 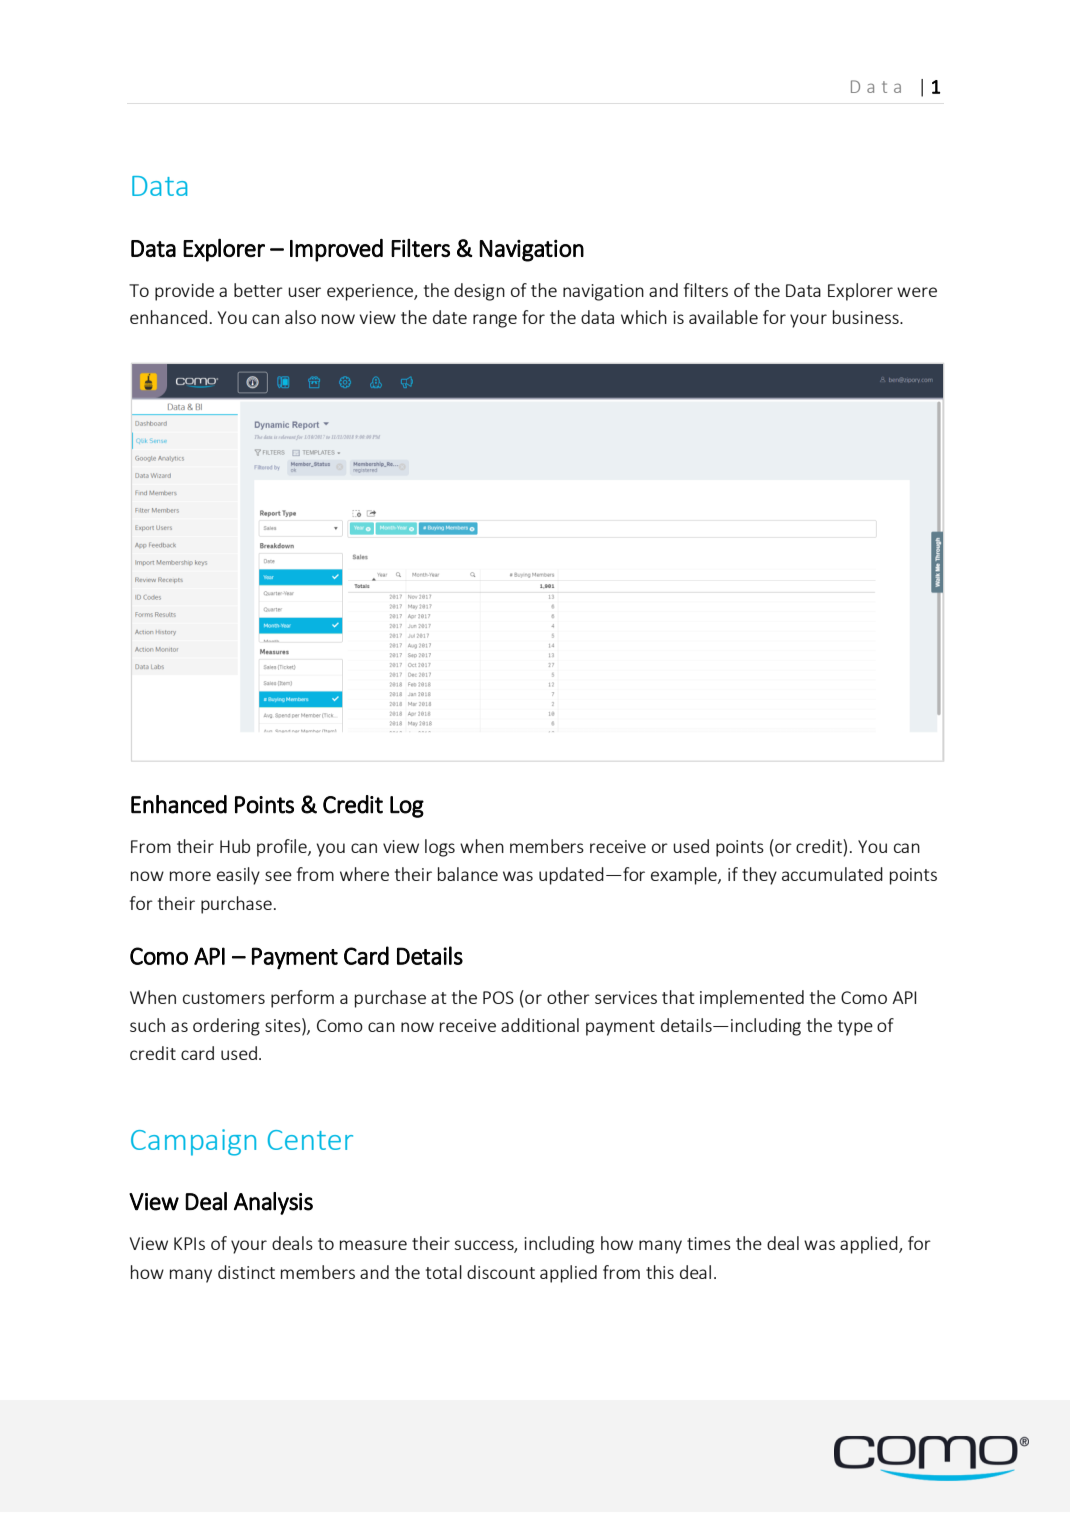 What do you see at coordinates (479, 292) in the screenshot?
I see `design` at bounding box center [479, 292].
